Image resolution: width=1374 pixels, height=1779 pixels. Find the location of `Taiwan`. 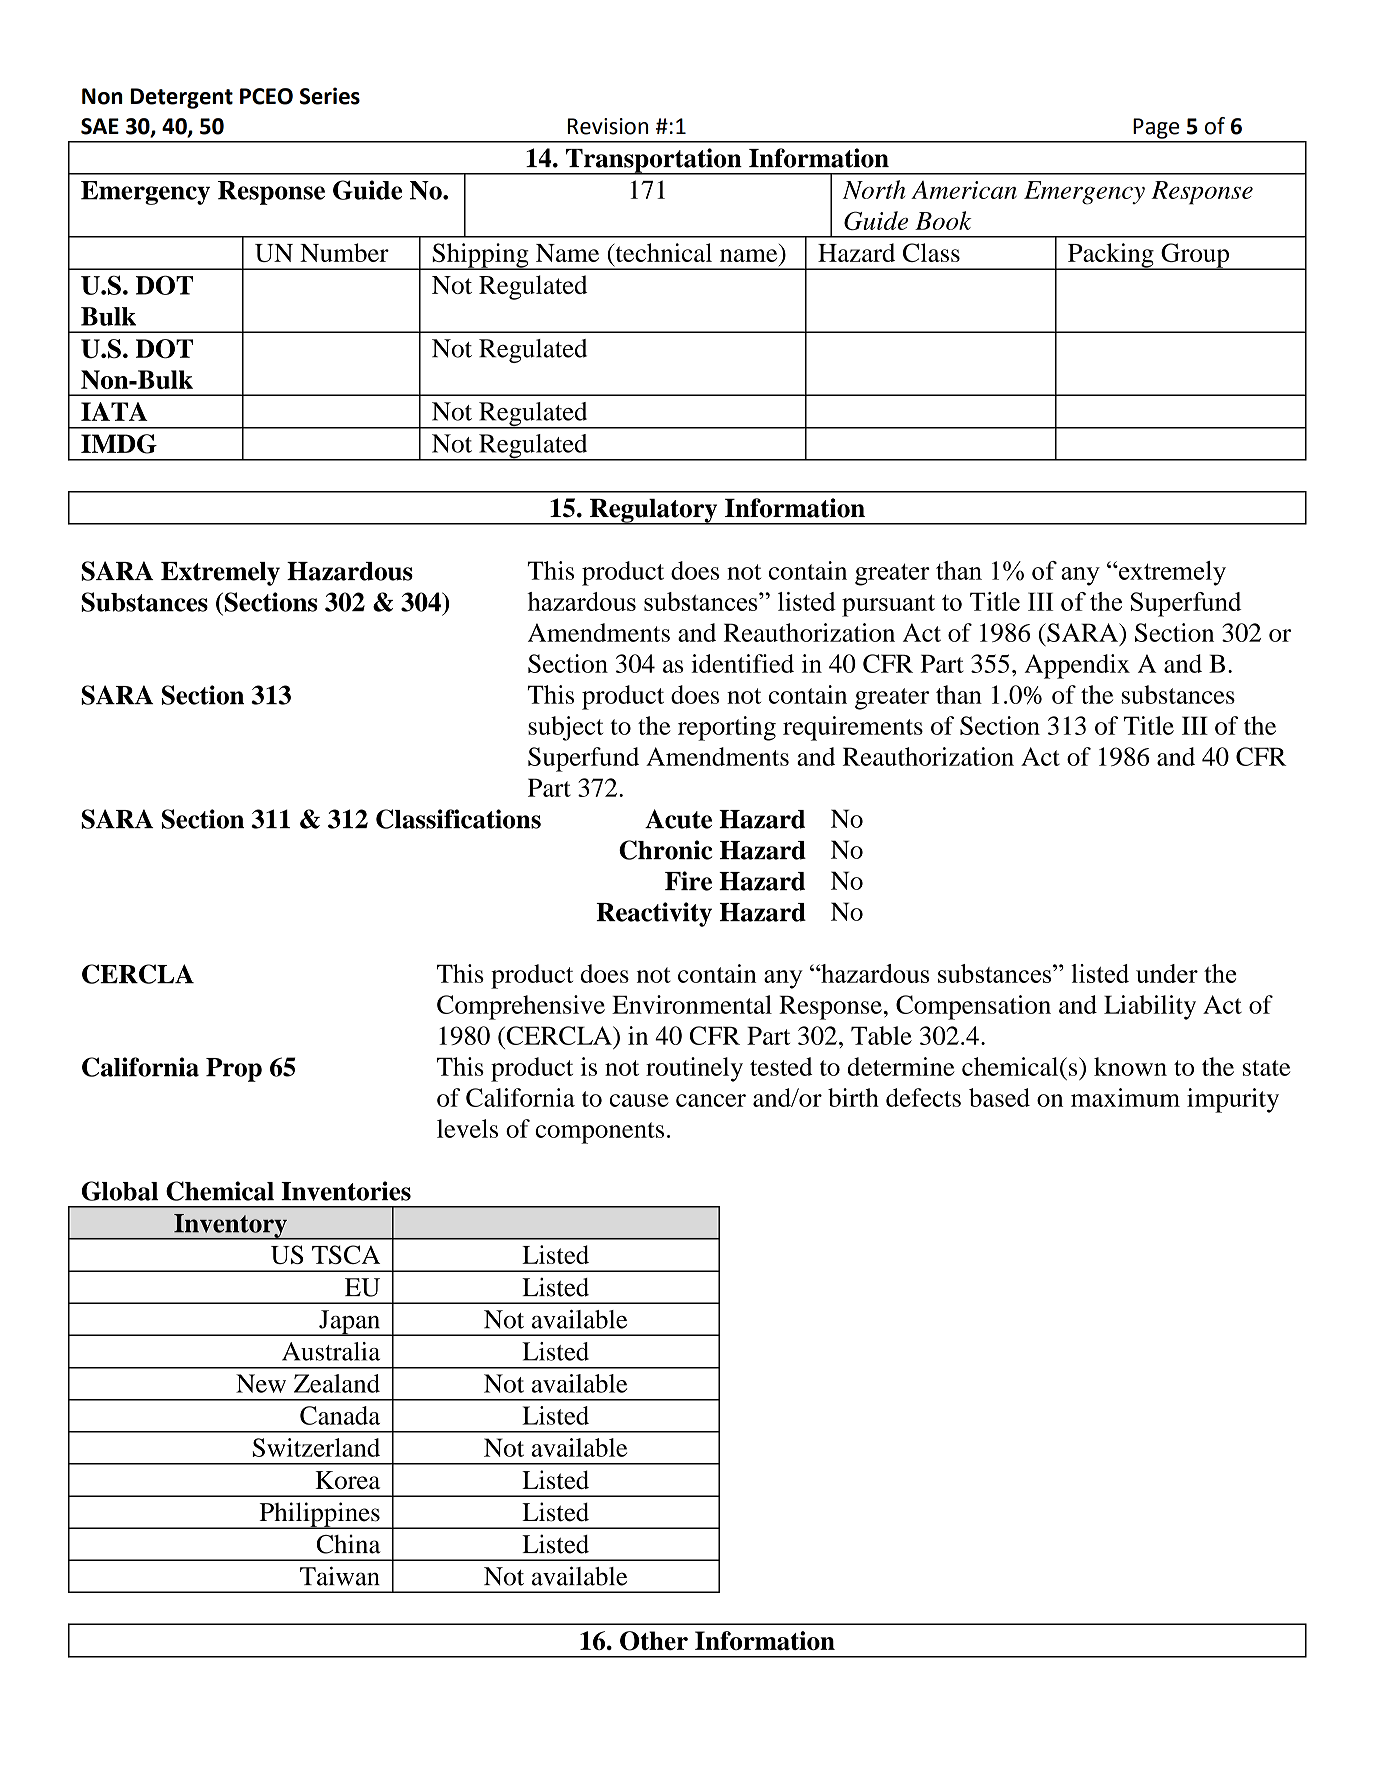

Taiwan is located at coordinates (340, 1576).
